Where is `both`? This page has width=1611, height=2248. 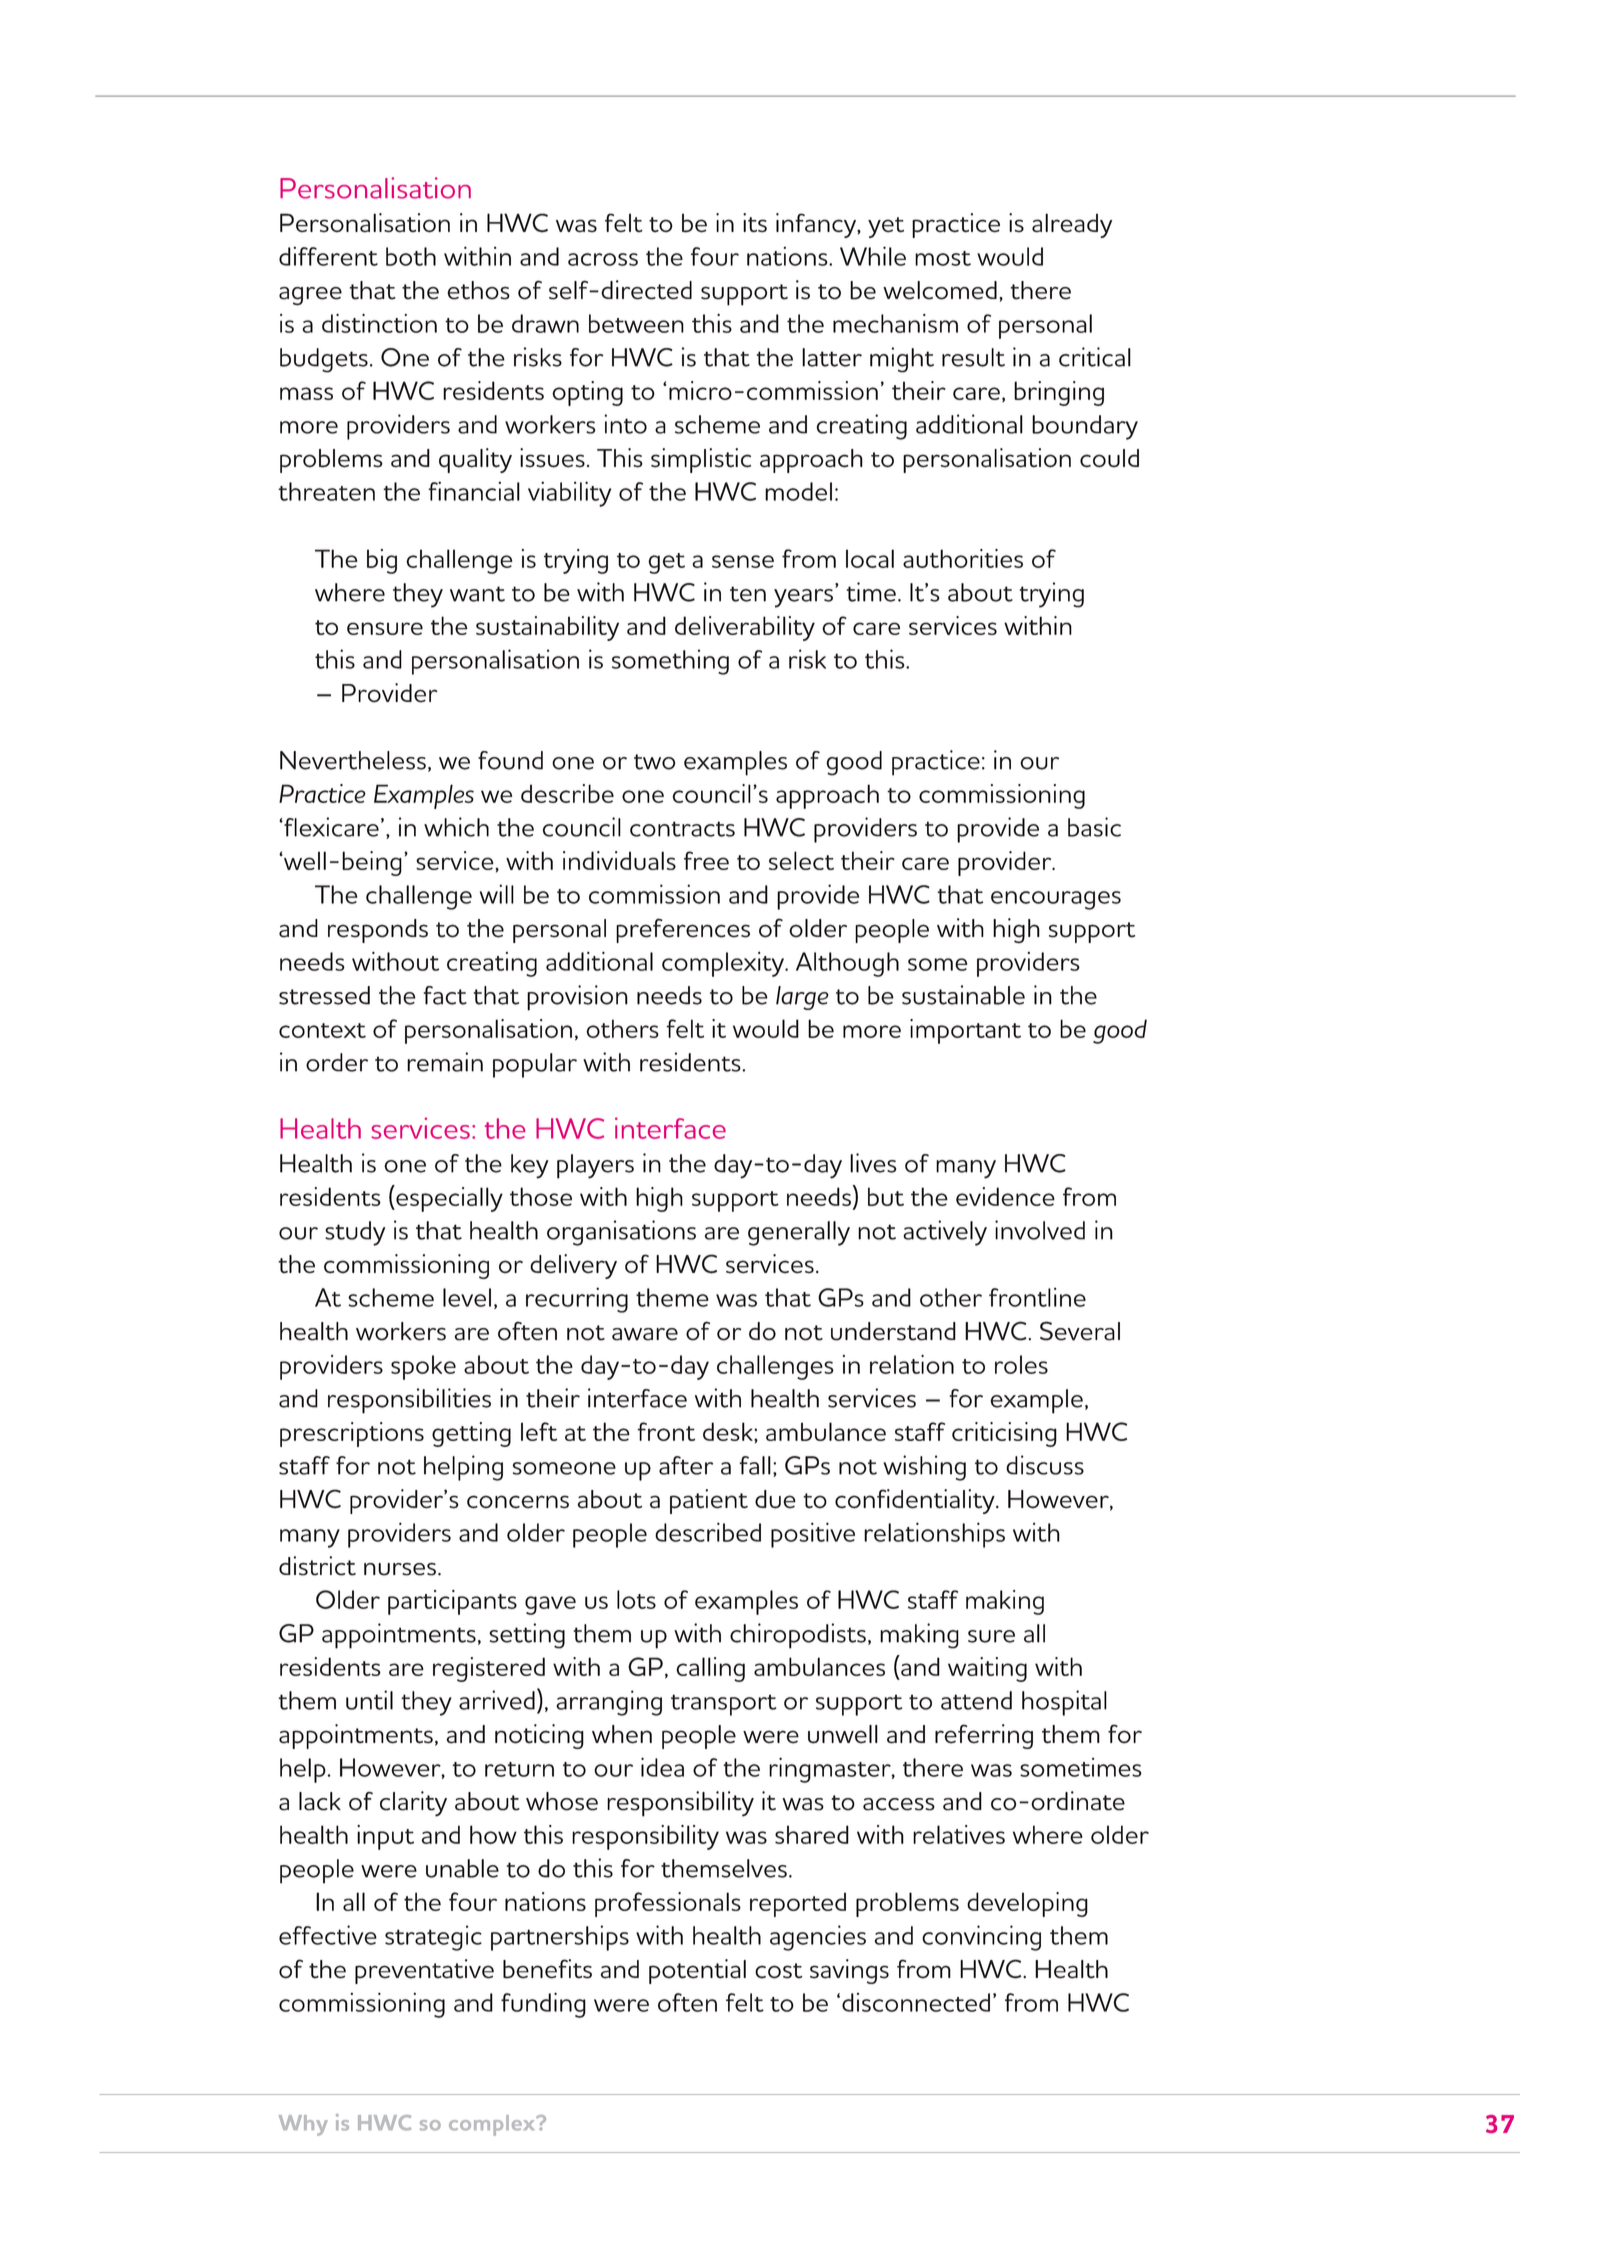
both is located at coordinates (411, 256).
